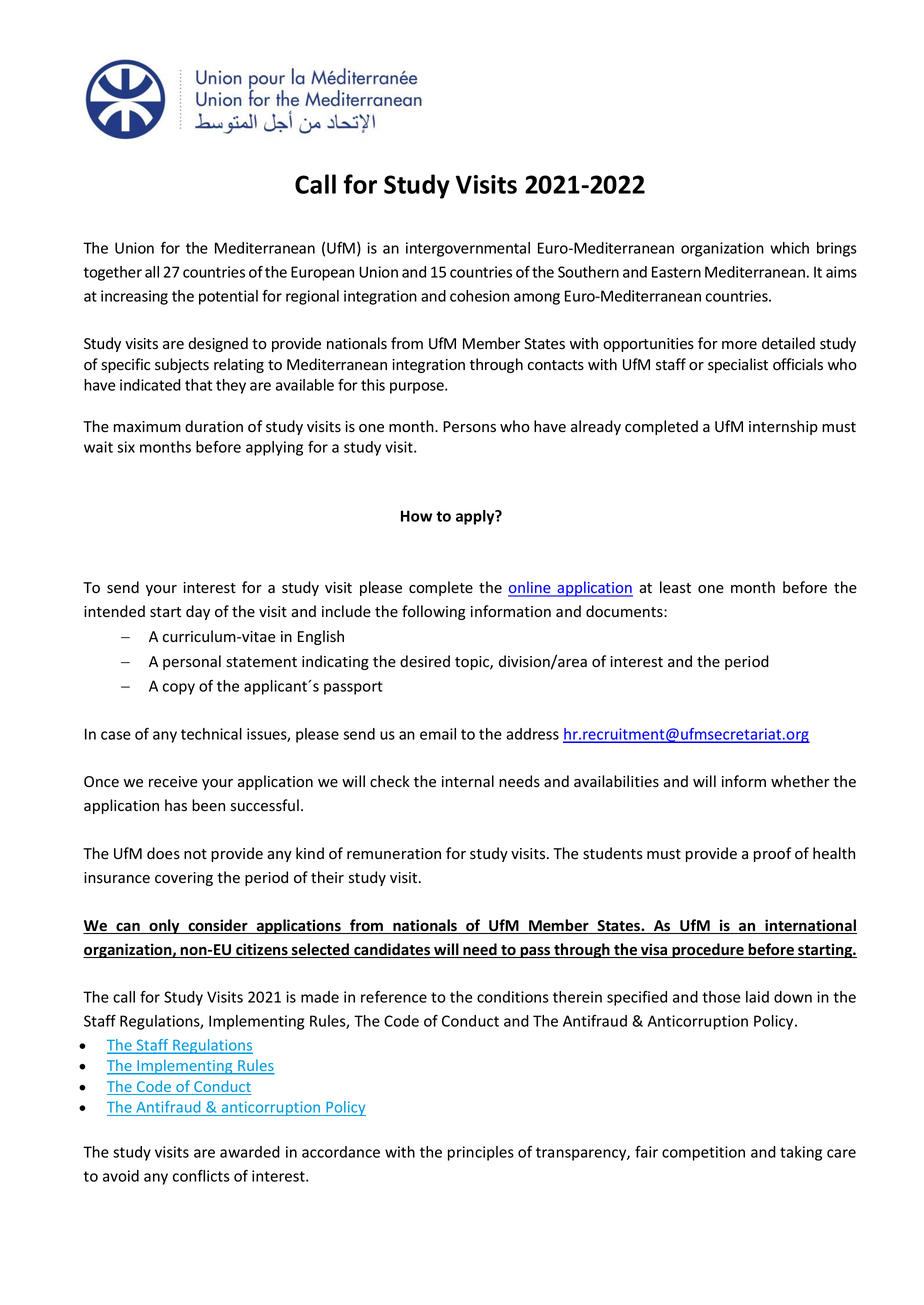 The width and height of the screenshot is (924, 1305). Describe the element at coordinates (708, 950) in the screenshot. I see `procedure` at that location.
